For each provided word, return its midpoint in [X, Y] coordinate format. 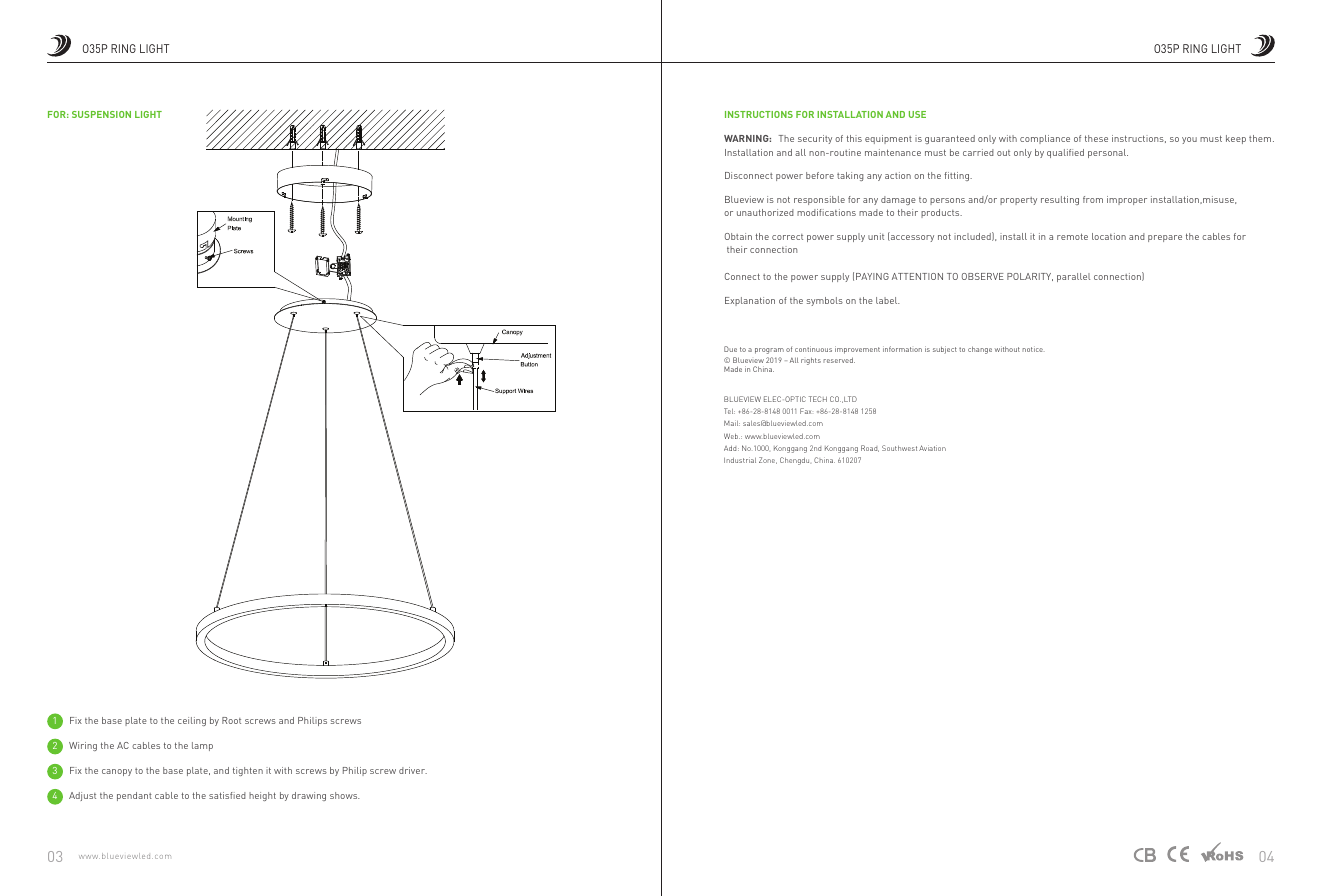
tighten [248, 771]
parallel [1073, 277]
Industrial [740, 460]
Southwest [899, 448]
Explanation [750, 301]
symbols [825, 301]
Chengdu [795, 461]
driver [413, 770]
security [815, 139]
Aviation [932, 448]
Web [732, 436]
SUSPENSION [101, 114]
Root [231, 720]
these [1096, 138]
